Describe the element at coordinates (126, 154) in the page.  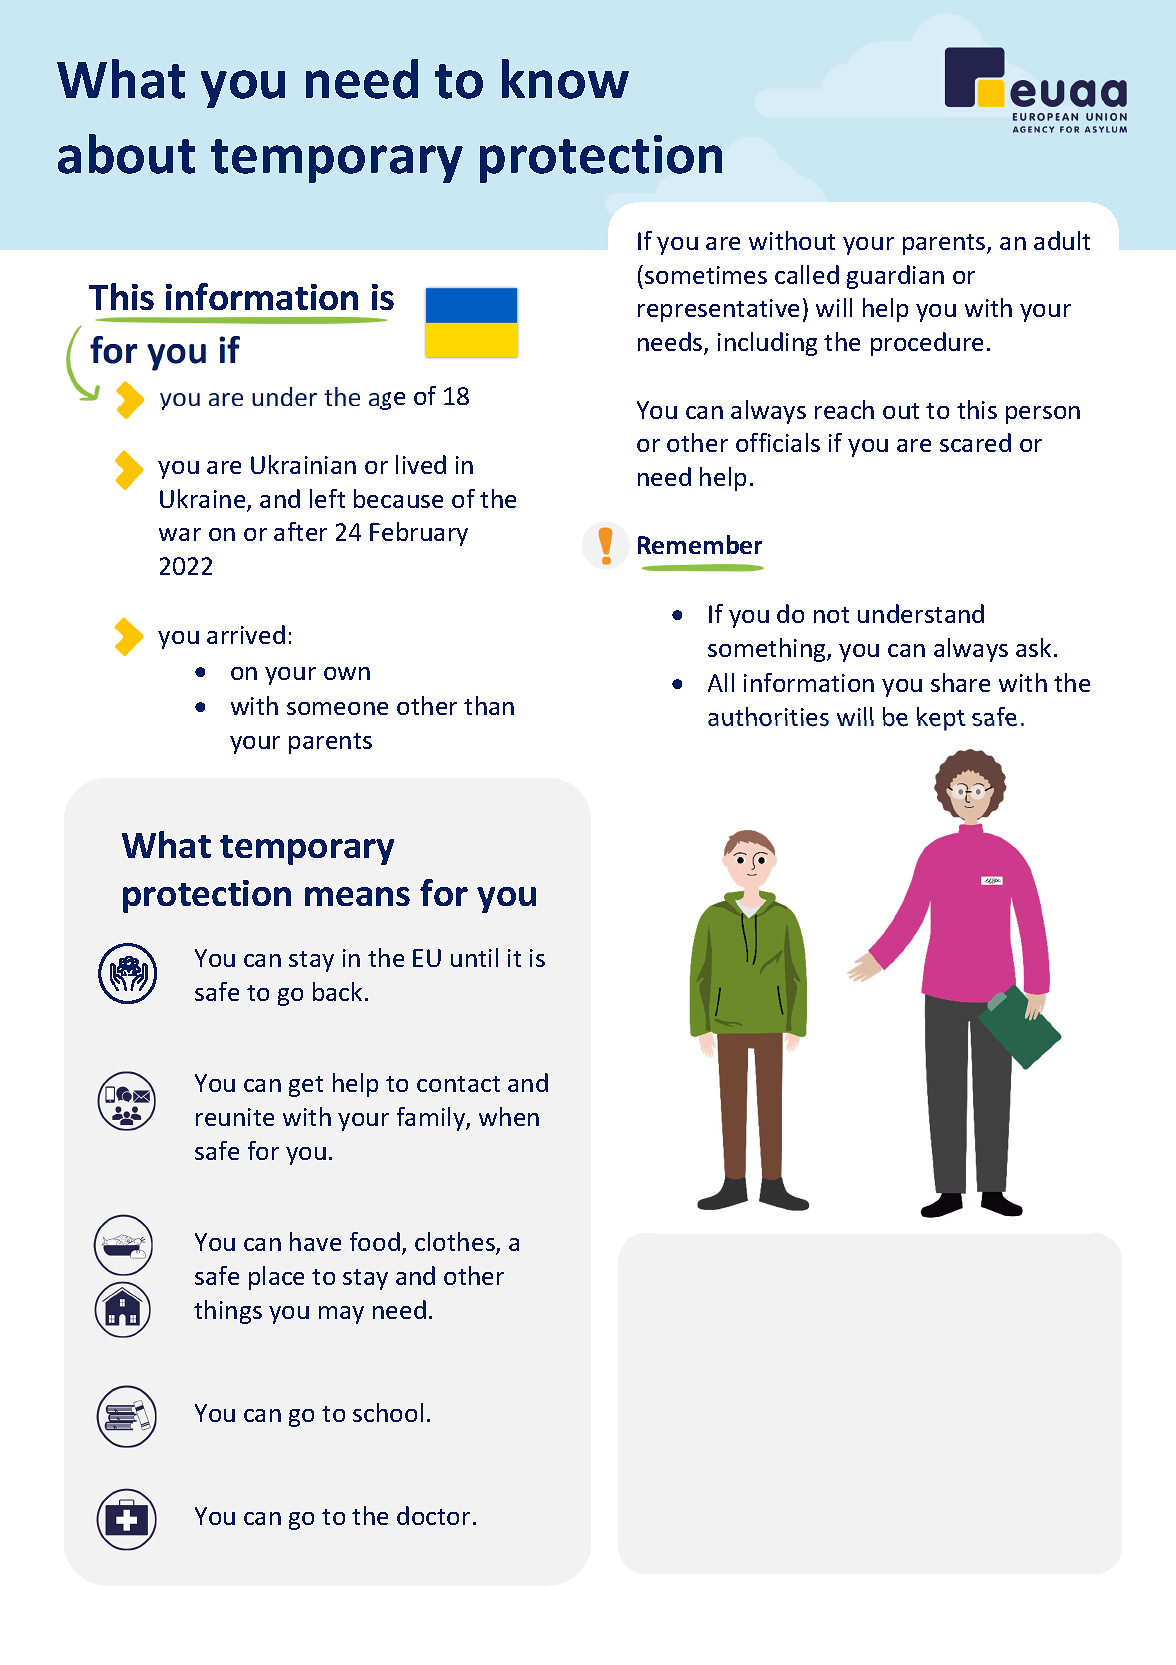
I see `about` at that location.
